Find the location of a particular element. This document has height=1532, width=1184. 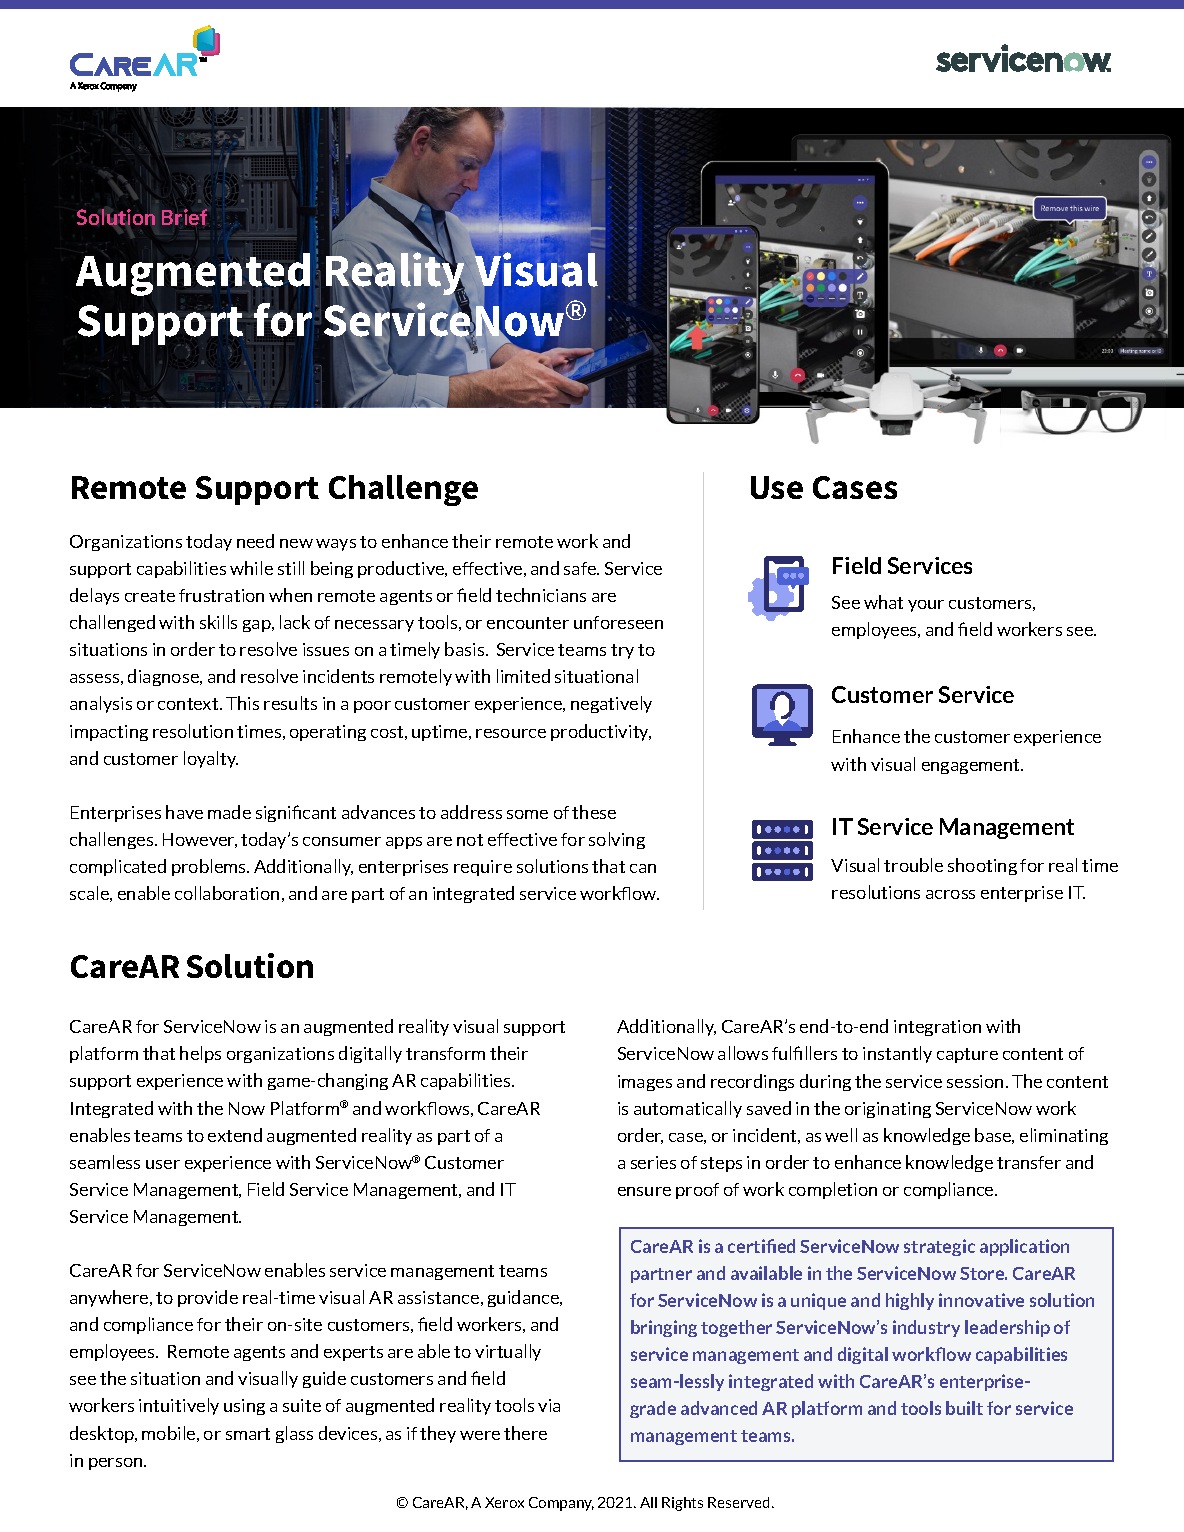

smart is located at coordinates (248, 1434).
